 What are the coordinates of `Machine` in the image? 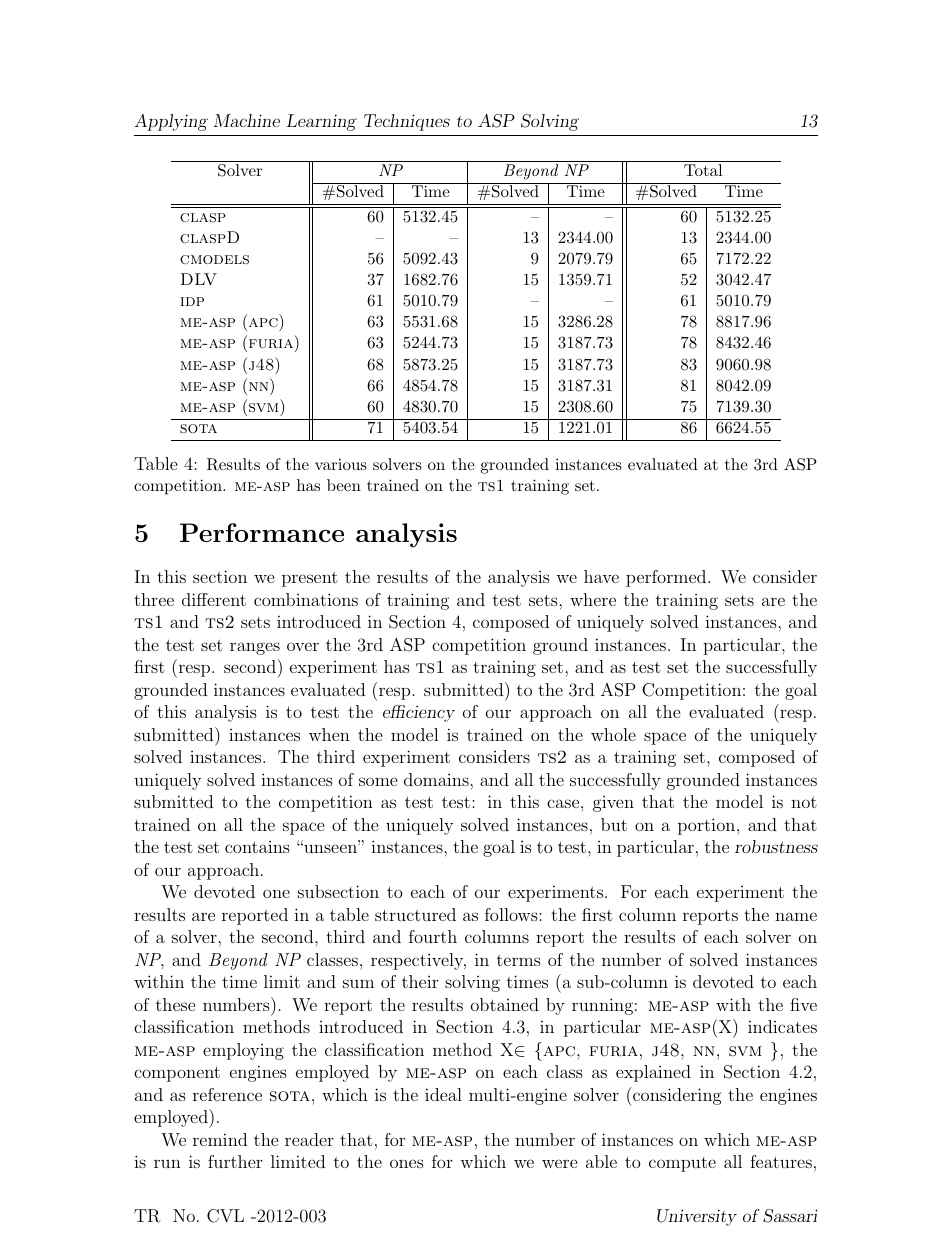 It's located at (246, 120).
